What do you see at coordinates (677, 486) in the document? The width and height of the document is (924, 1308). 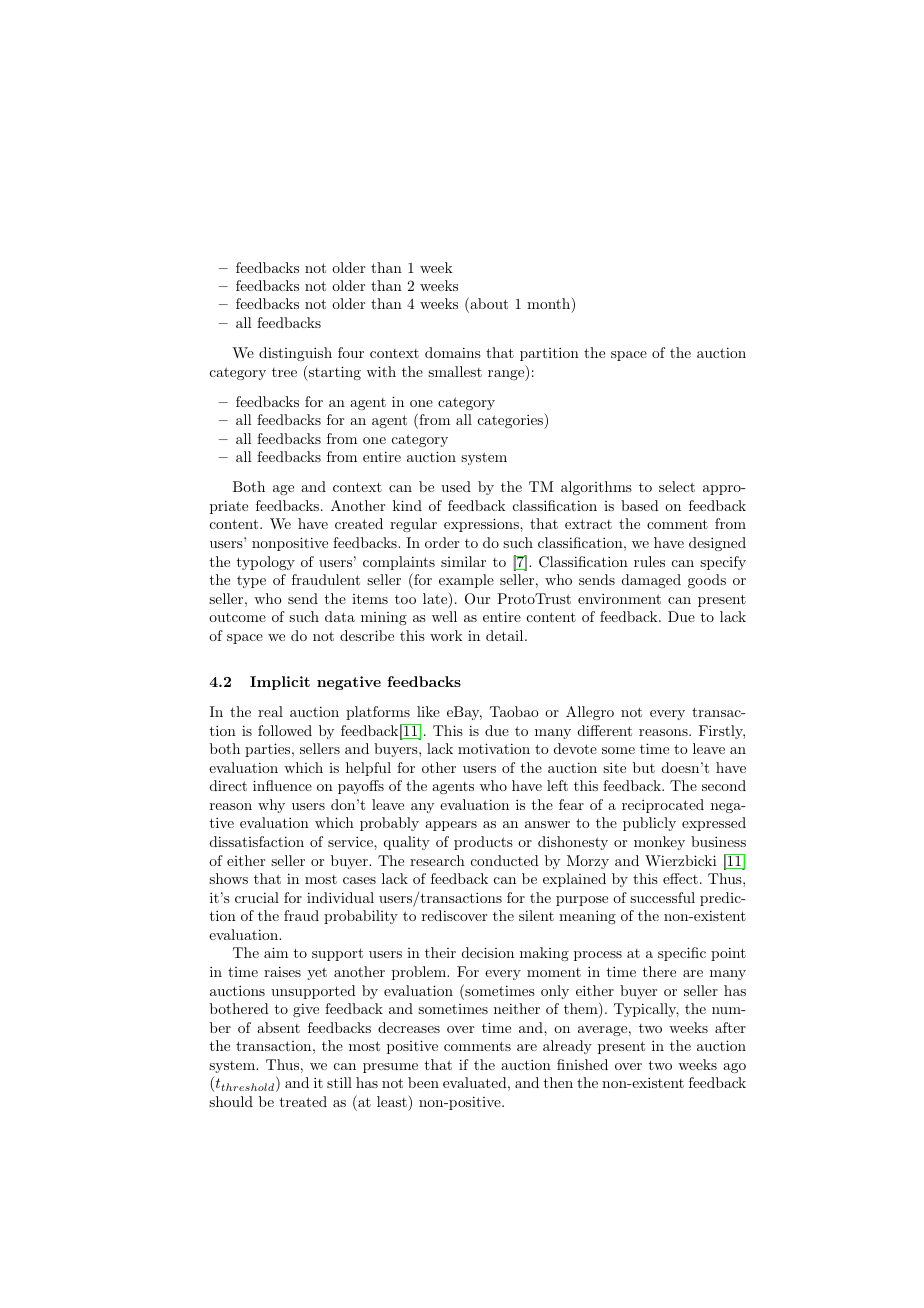 I see `select` at bounding box center [677, 486].
